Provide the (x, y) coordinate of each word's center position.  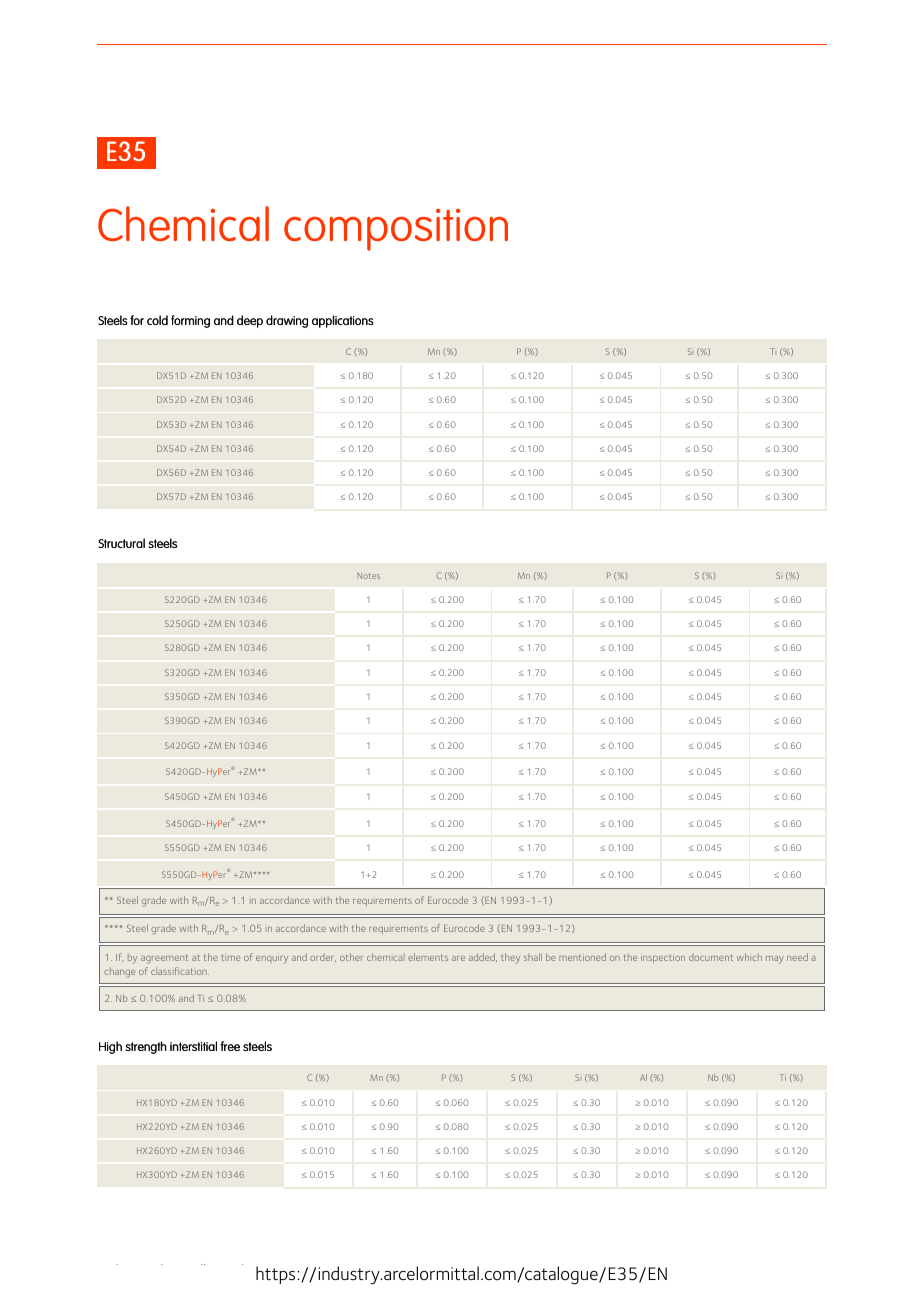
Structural (121, 543)
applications (343, 321)
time (231, 958)
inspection (663, 959)
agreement (164, 959)
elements (428, 957)
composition (396, 230)
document (711, 958)
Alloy (203, 1264)
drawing (287, 321)
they (510, 958)
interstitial (193, 1046)
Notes (368, 576)
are (458, 958)
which (749, 957)
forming (190, 321)
